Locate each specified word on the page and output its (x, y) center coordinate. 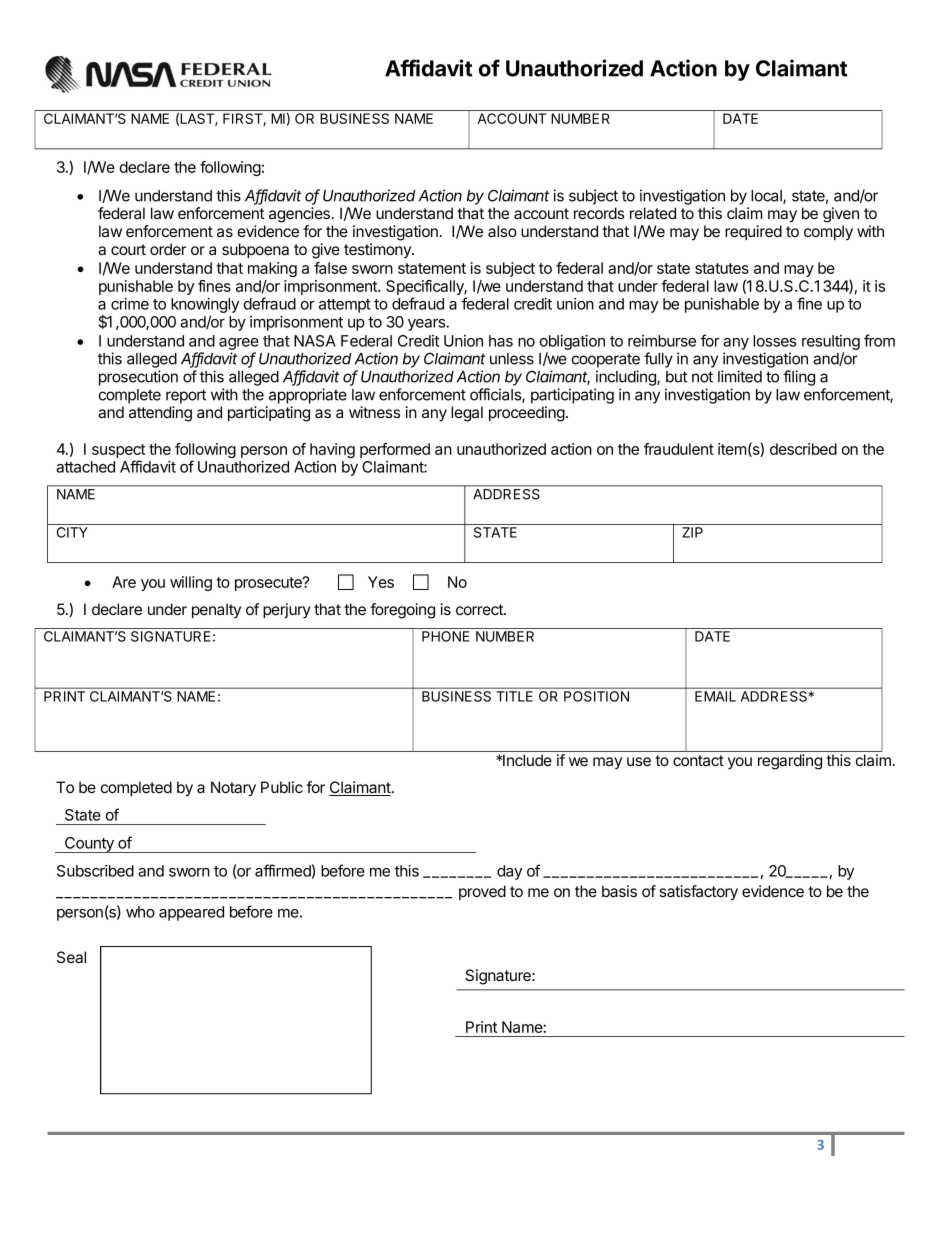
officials (496, 395)
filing (799, 378)
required (753, 232)
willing (191, 583)
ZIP (692, 532)
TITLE (515, 696)
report (186, 396)
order (168, 249)
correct (480, 609)
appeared (191, 913)
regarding (790, 762)
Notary (233, 789)
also (502, 231)
